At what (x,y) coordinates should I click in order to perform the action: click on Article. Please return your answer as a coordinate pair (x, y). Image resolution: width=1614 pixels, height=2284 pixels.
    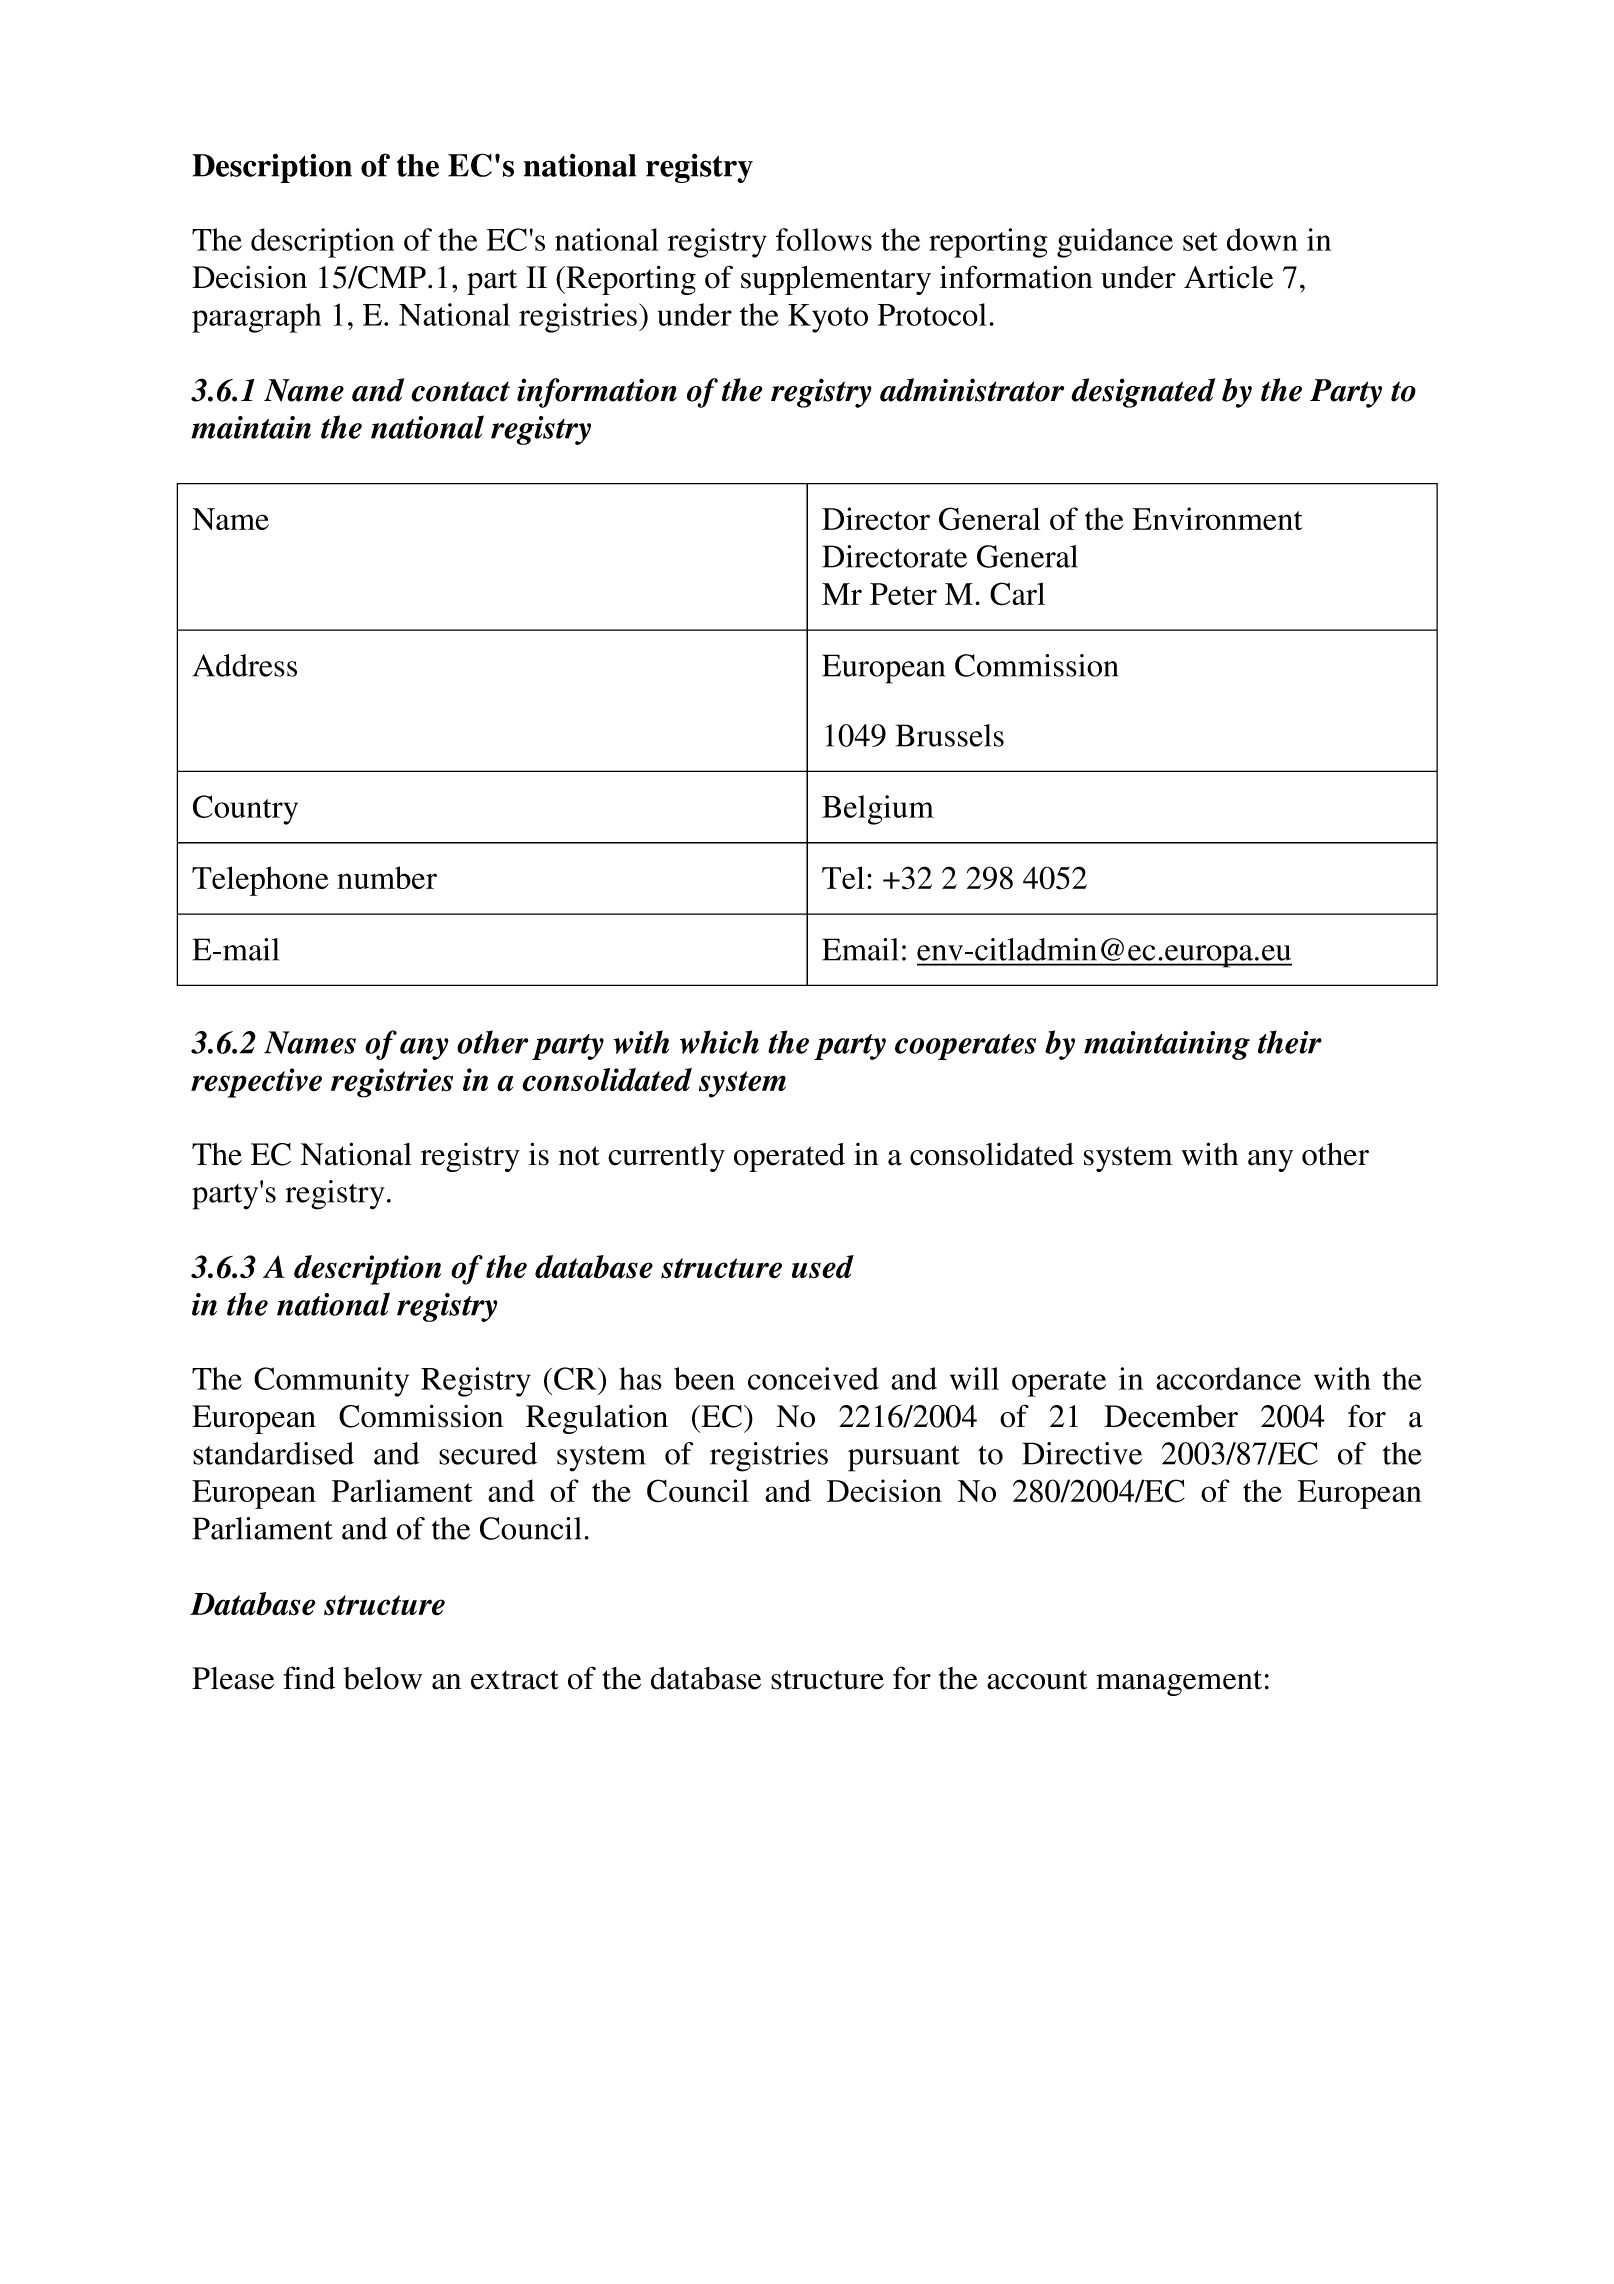
    Looking at the image, I should click on (1228, 277).
